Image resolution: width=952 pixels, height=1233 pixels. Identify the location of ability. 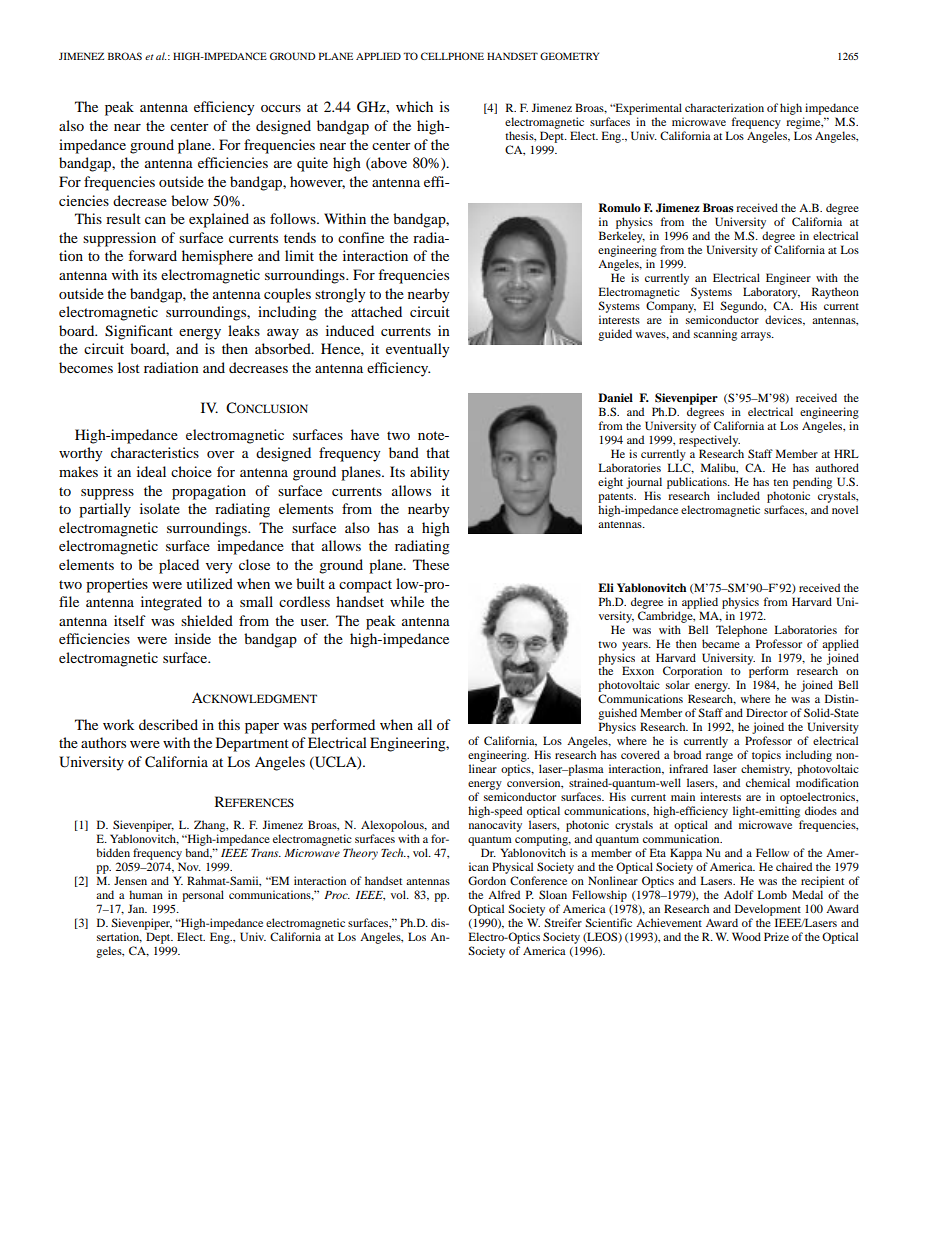
(430, 473).
